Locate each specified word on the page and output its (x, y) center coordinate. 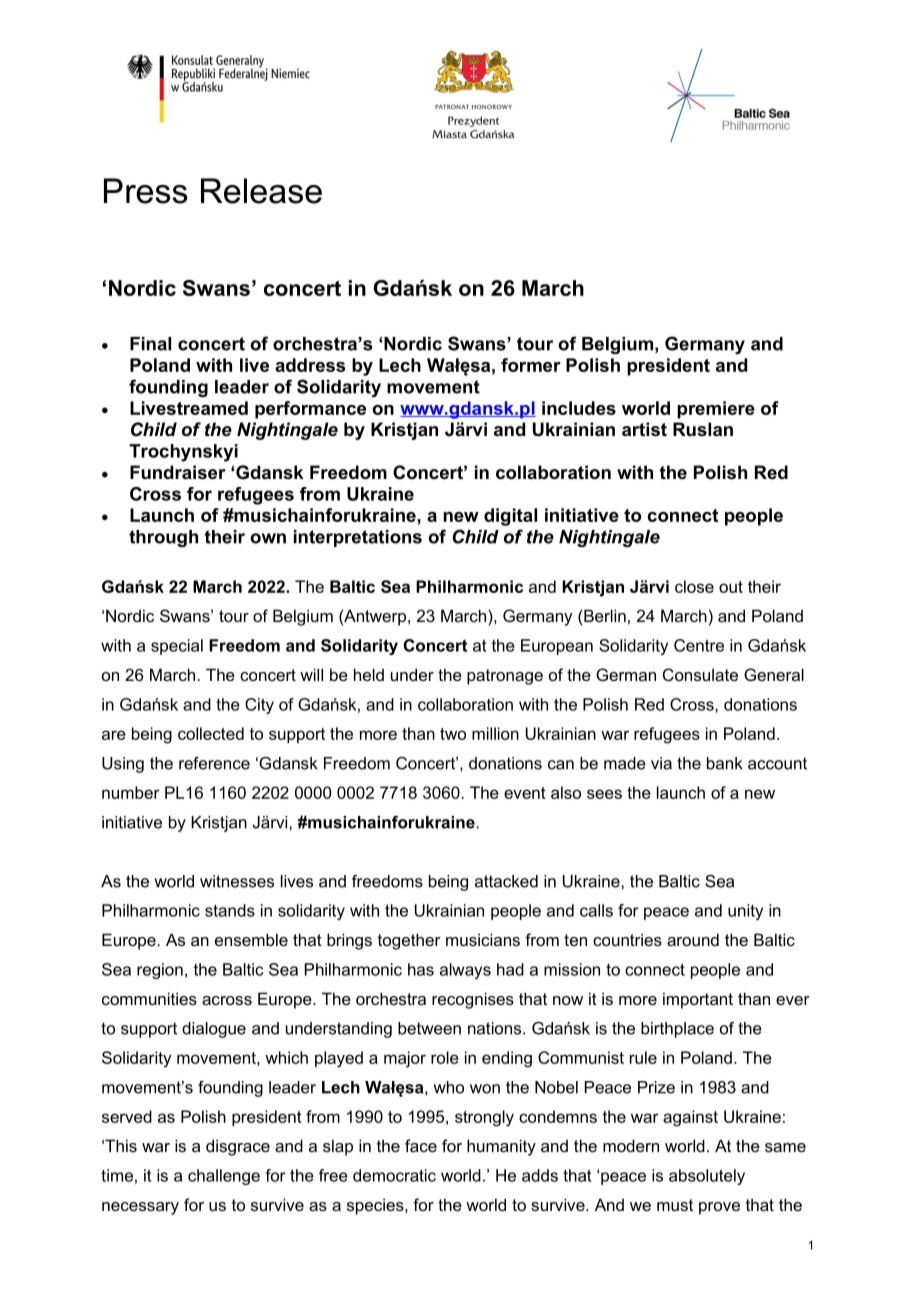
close (694, 586)
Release (261, 191)
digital (510, 517)
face (421, 1145)
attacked (506, 881)
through (163, 538)
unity (745, 912)
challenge (224, 1177)
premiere (716, 410)
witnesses (237, 881)
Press (146, 191)
